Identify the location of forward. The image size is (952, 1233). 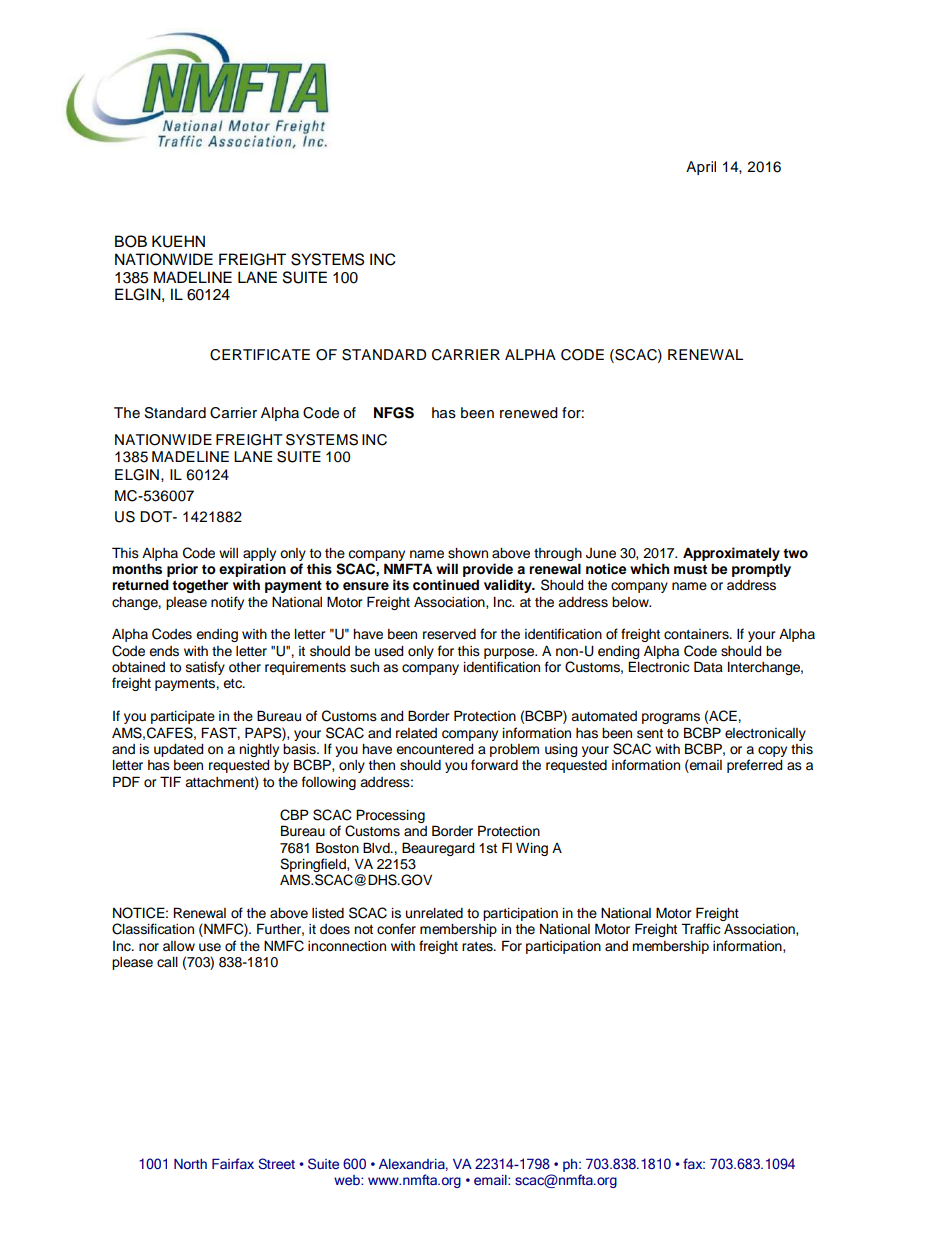
(494, 765).
